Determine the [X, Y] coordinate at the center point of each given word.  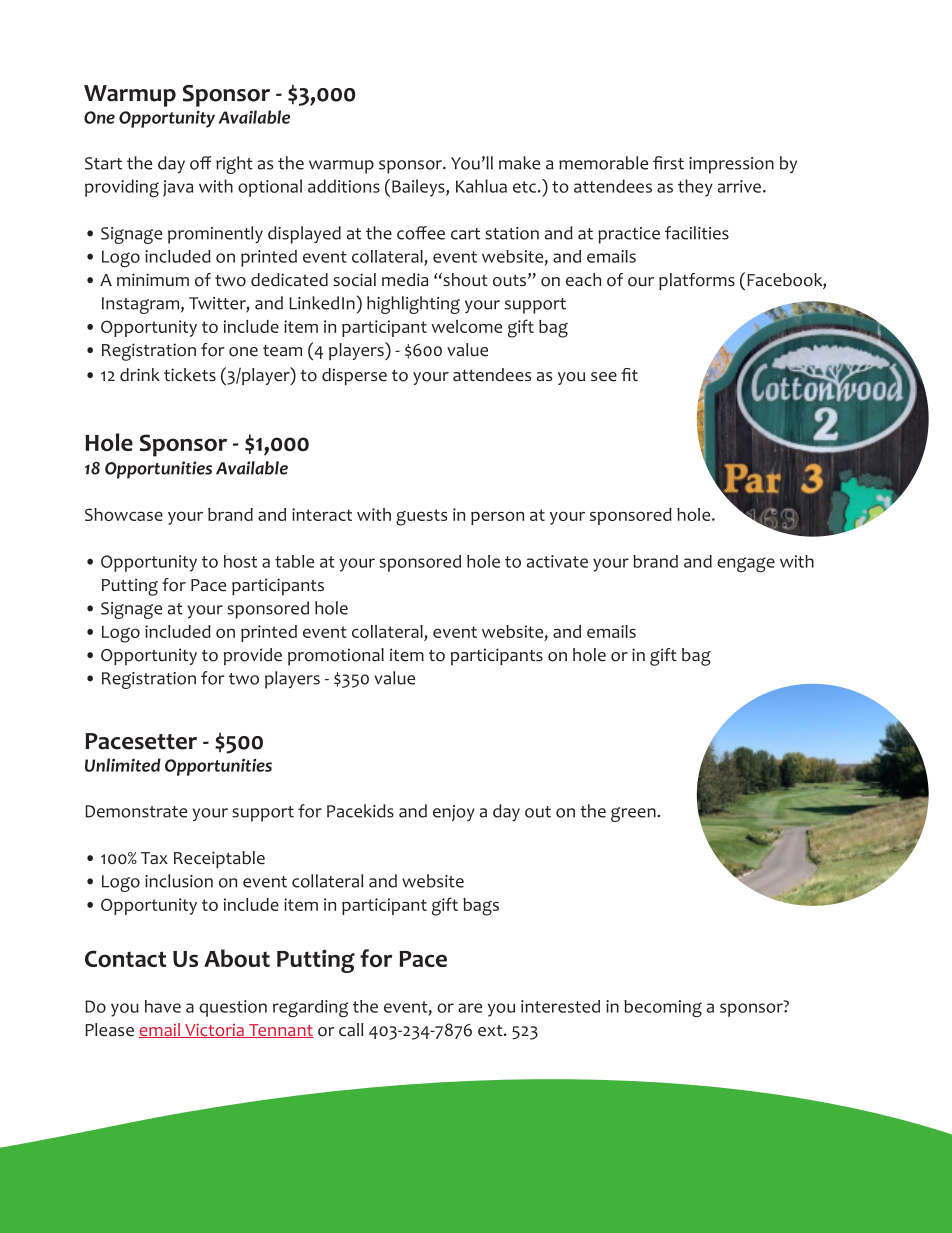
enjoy [454, 813]
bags [481, 907]
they [695, 188]
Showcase [124, 514]
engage [746, 564]
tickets [190, 375]
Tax [154, 858]
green [634, 814]
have [163, 1006]
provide [253, 656]
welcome [467, 326]
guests [421, 517]
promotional [336, 656]
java [178, 188]
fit [629, 374]
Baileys [419, 188]
